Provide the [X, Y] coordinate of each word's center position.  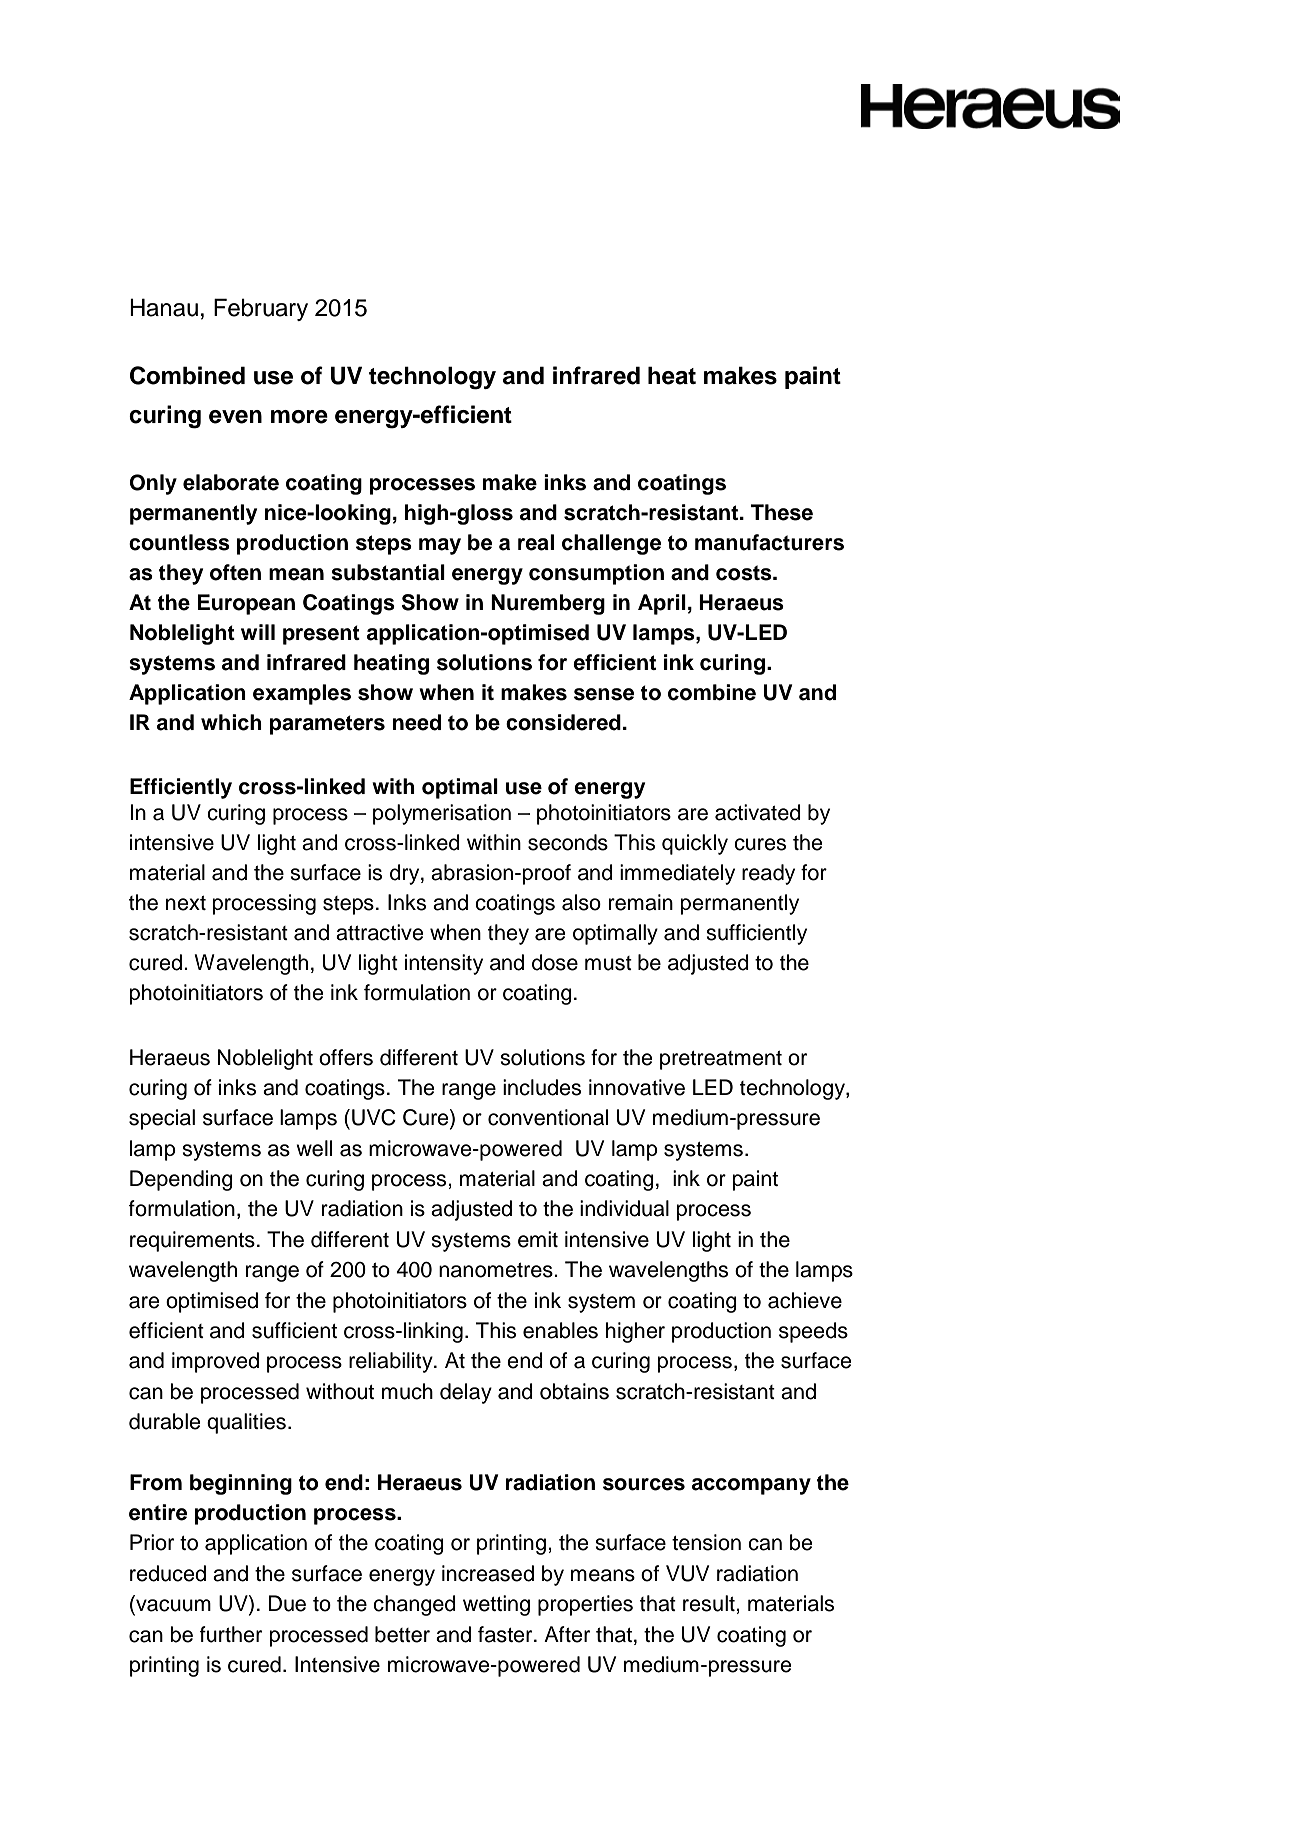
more [299, 417]
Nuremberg [548, 604]
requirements [192, 1241]
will [258, 632]
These [782, 512]
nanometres [497, 1270]
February [261, 309]
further [231, 1634]
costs [745, 573]
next [186, 903]
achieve [805, 1300]
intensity [444, 964]
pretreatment [721, 1060]
